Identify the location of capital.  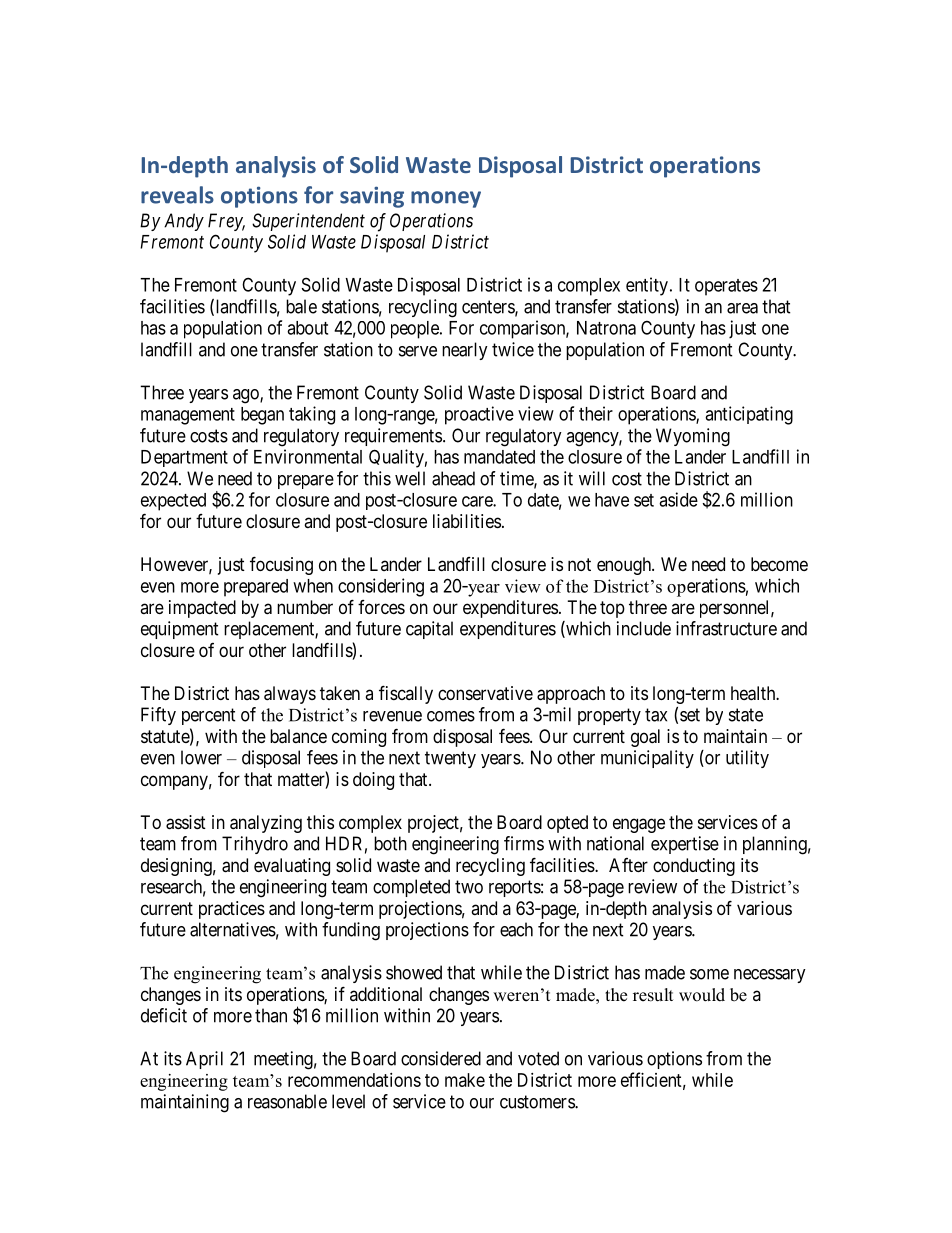
(429, 630).
